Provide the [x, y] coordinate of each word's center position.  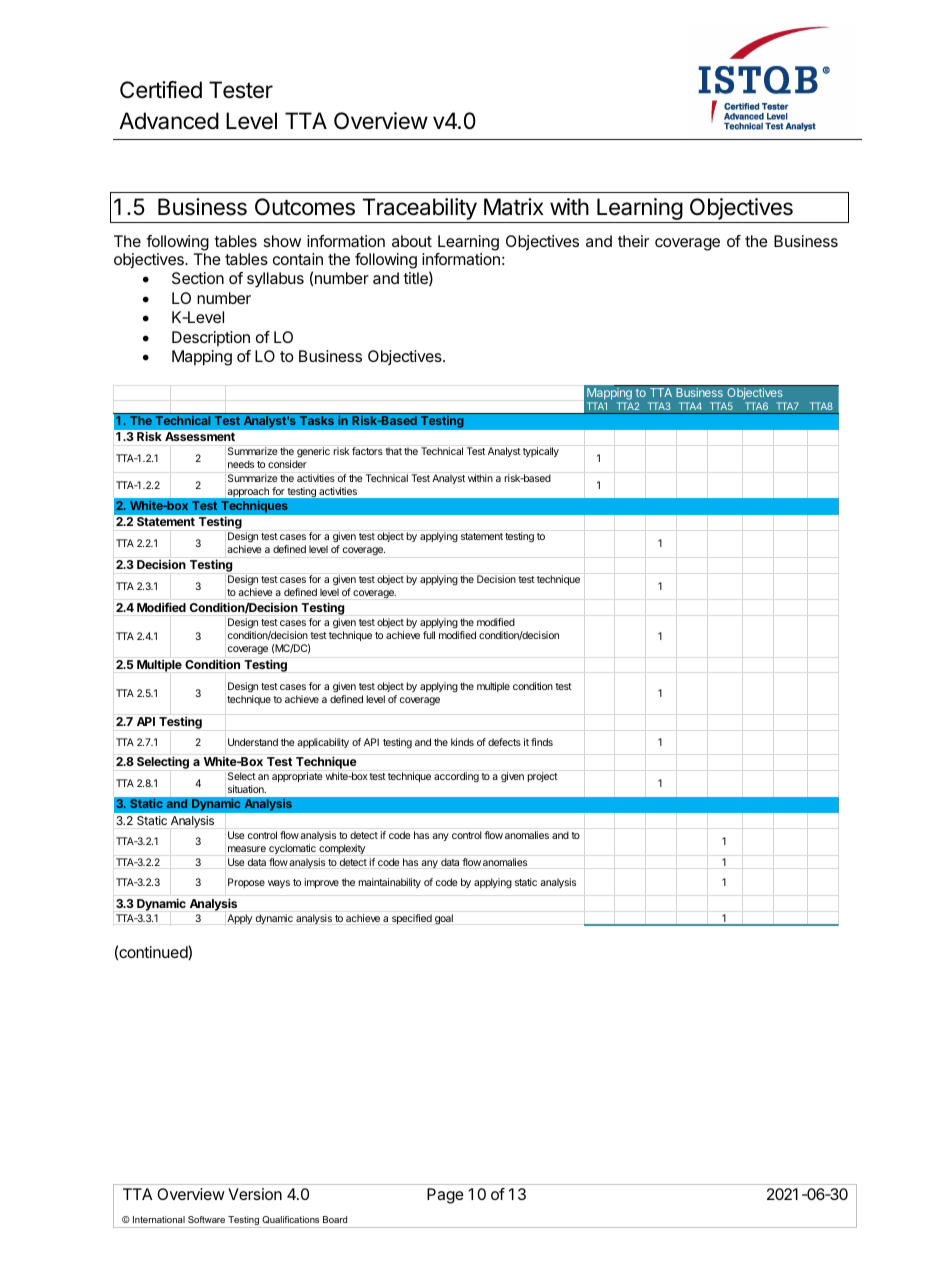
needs [241, 464]
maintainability [389, 883]
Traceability [419, 210]
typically [541, 452]
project [542, 777]
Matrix [514, 207]
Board [335, 1219]
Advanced [169, 121]
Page [445, 1196]
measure [247, 849]
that [393, 451]
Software [206, 1219]
